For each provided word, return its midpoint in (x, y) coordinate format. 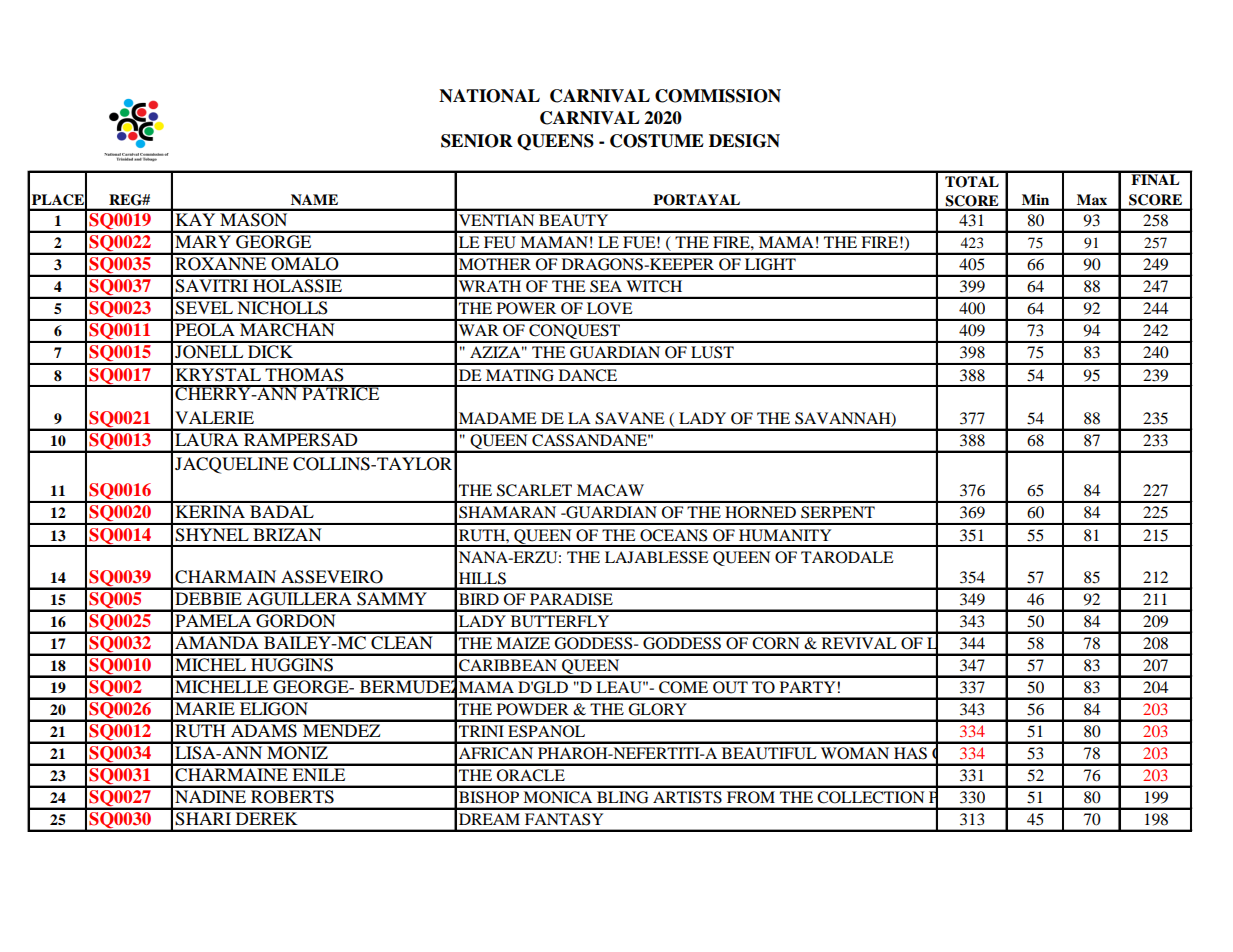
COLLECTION (871, 797)
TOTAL (972, 182)
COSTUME (657, 141)
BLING (622, 797)
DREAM (489, 819)
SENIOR (477, 141)
